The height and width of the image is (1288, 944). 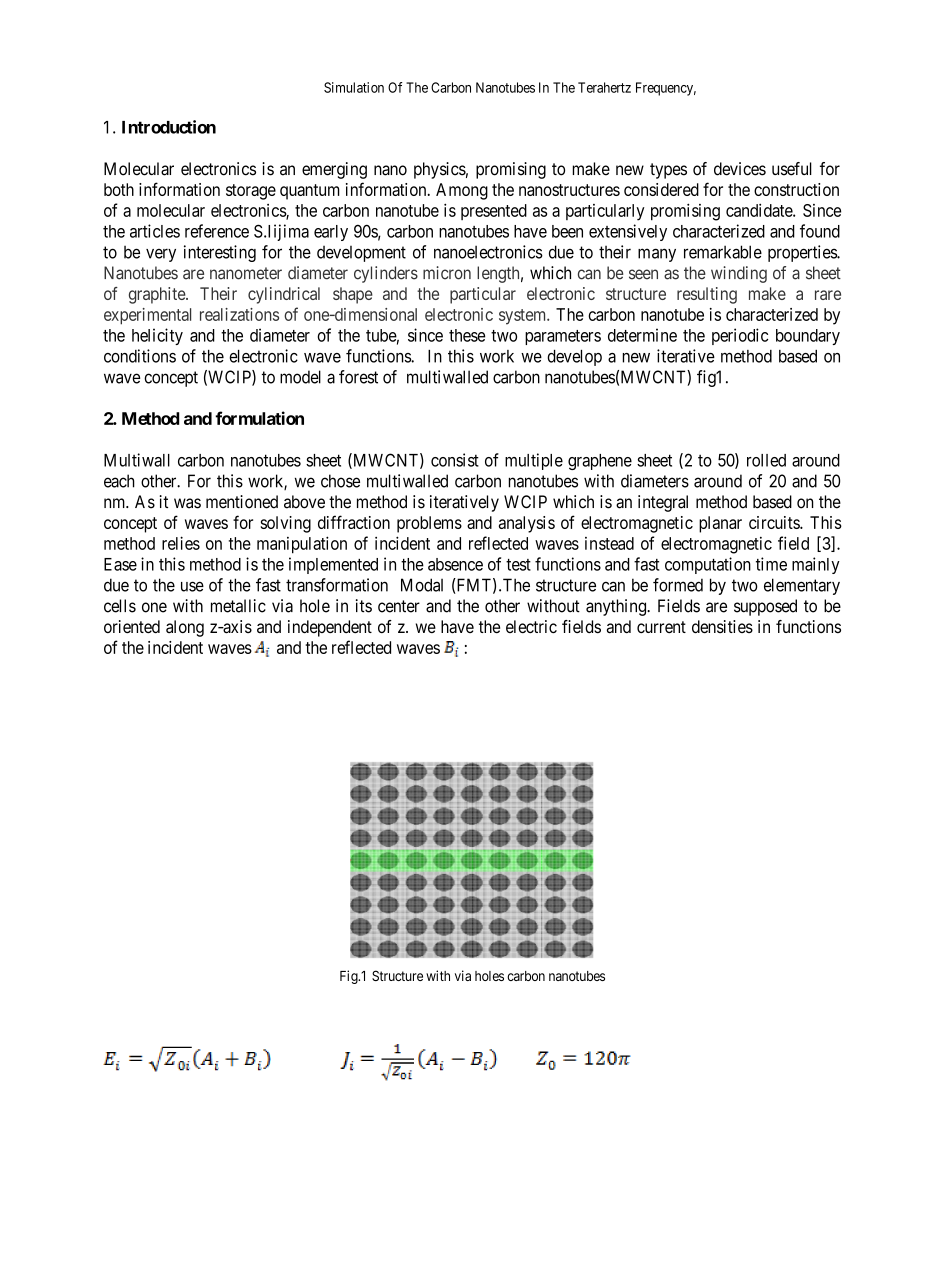 I want to click on consist, so click(x=455, y=460).
